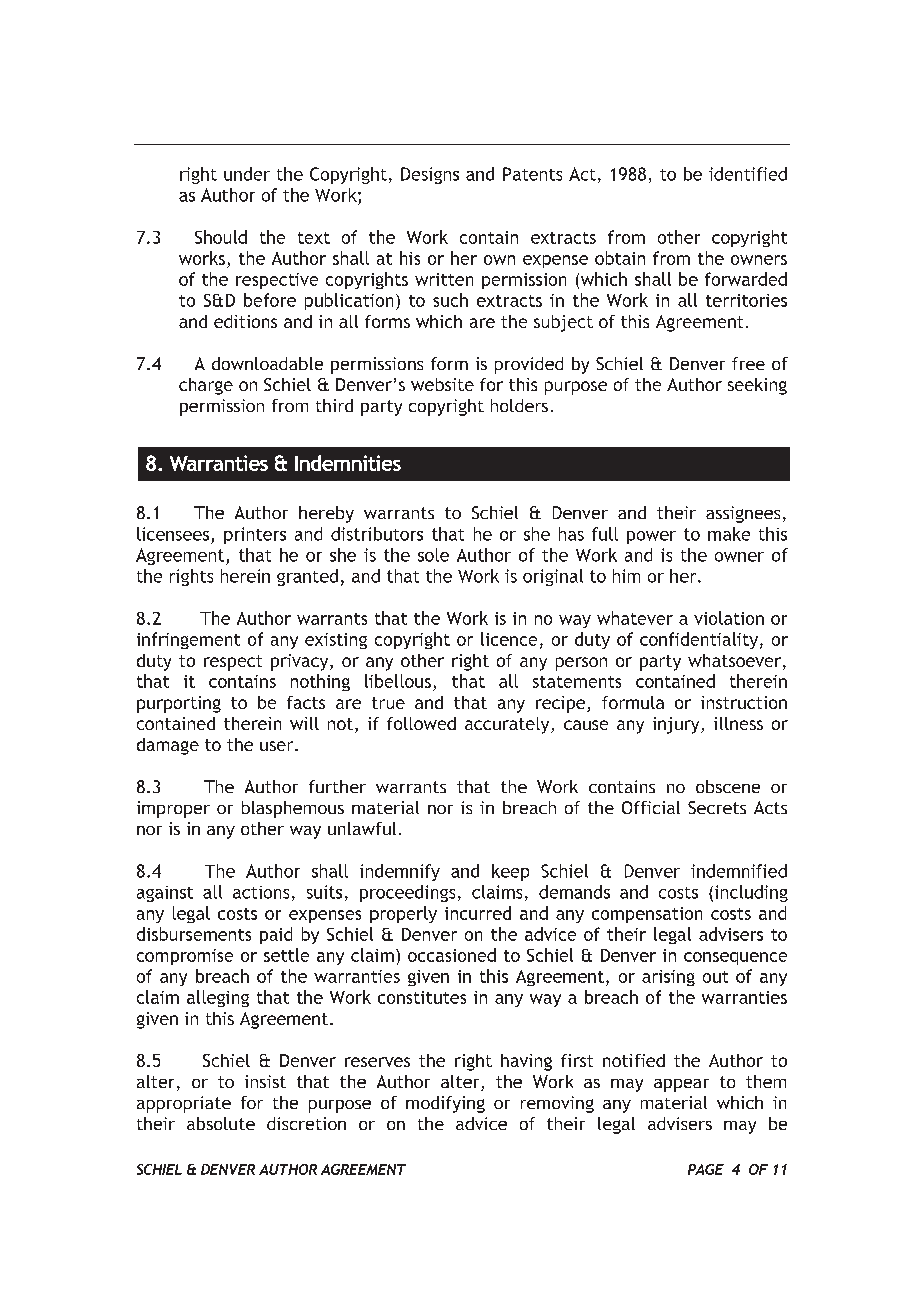 The height and width of the document is (1308, 924). What do you see at coordinates (445, 1104) in the document?
I see `modifying` at bounding box center [445, 1104].
